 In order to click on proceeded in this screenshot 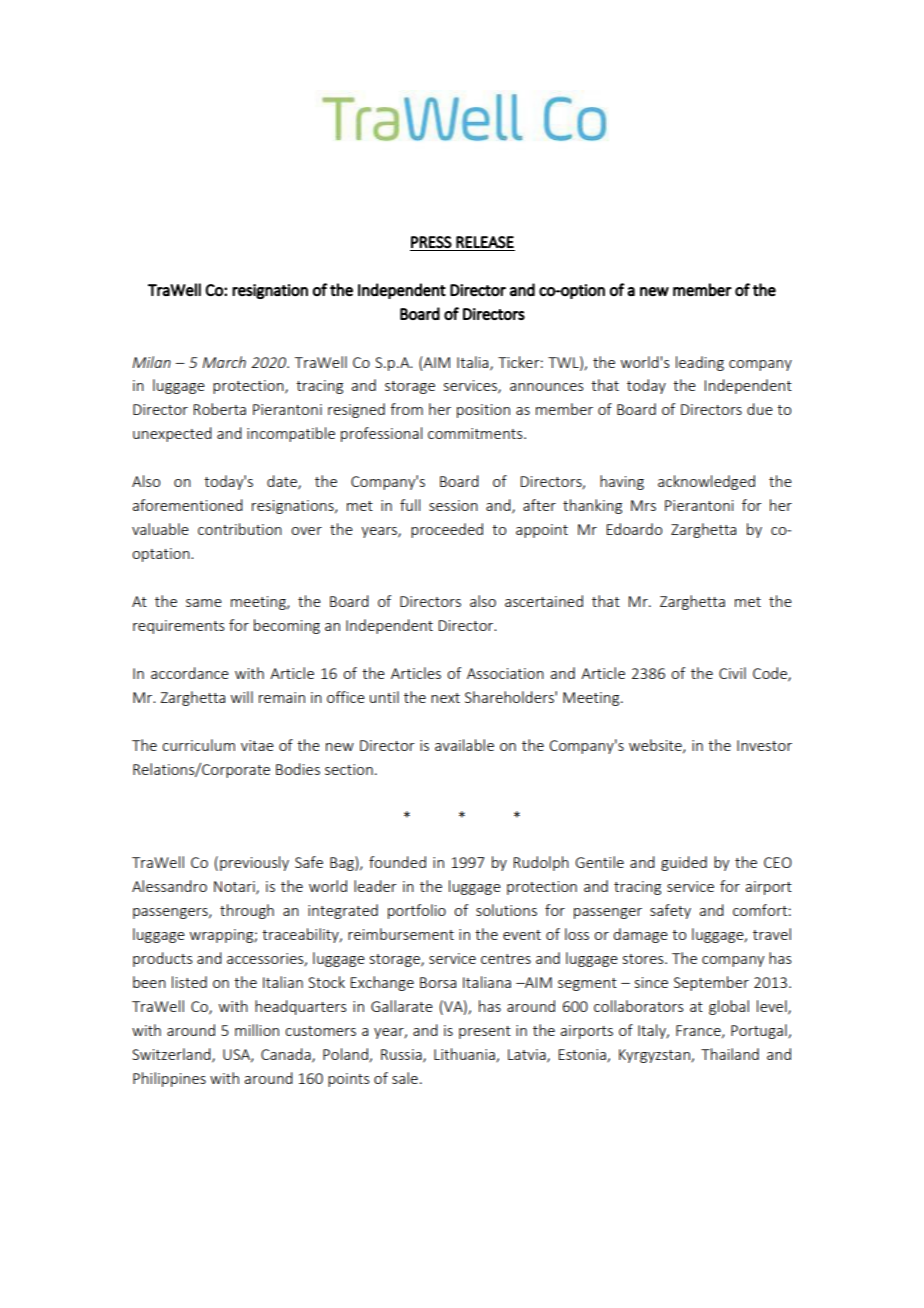, I will do `click(447, 530)`.
